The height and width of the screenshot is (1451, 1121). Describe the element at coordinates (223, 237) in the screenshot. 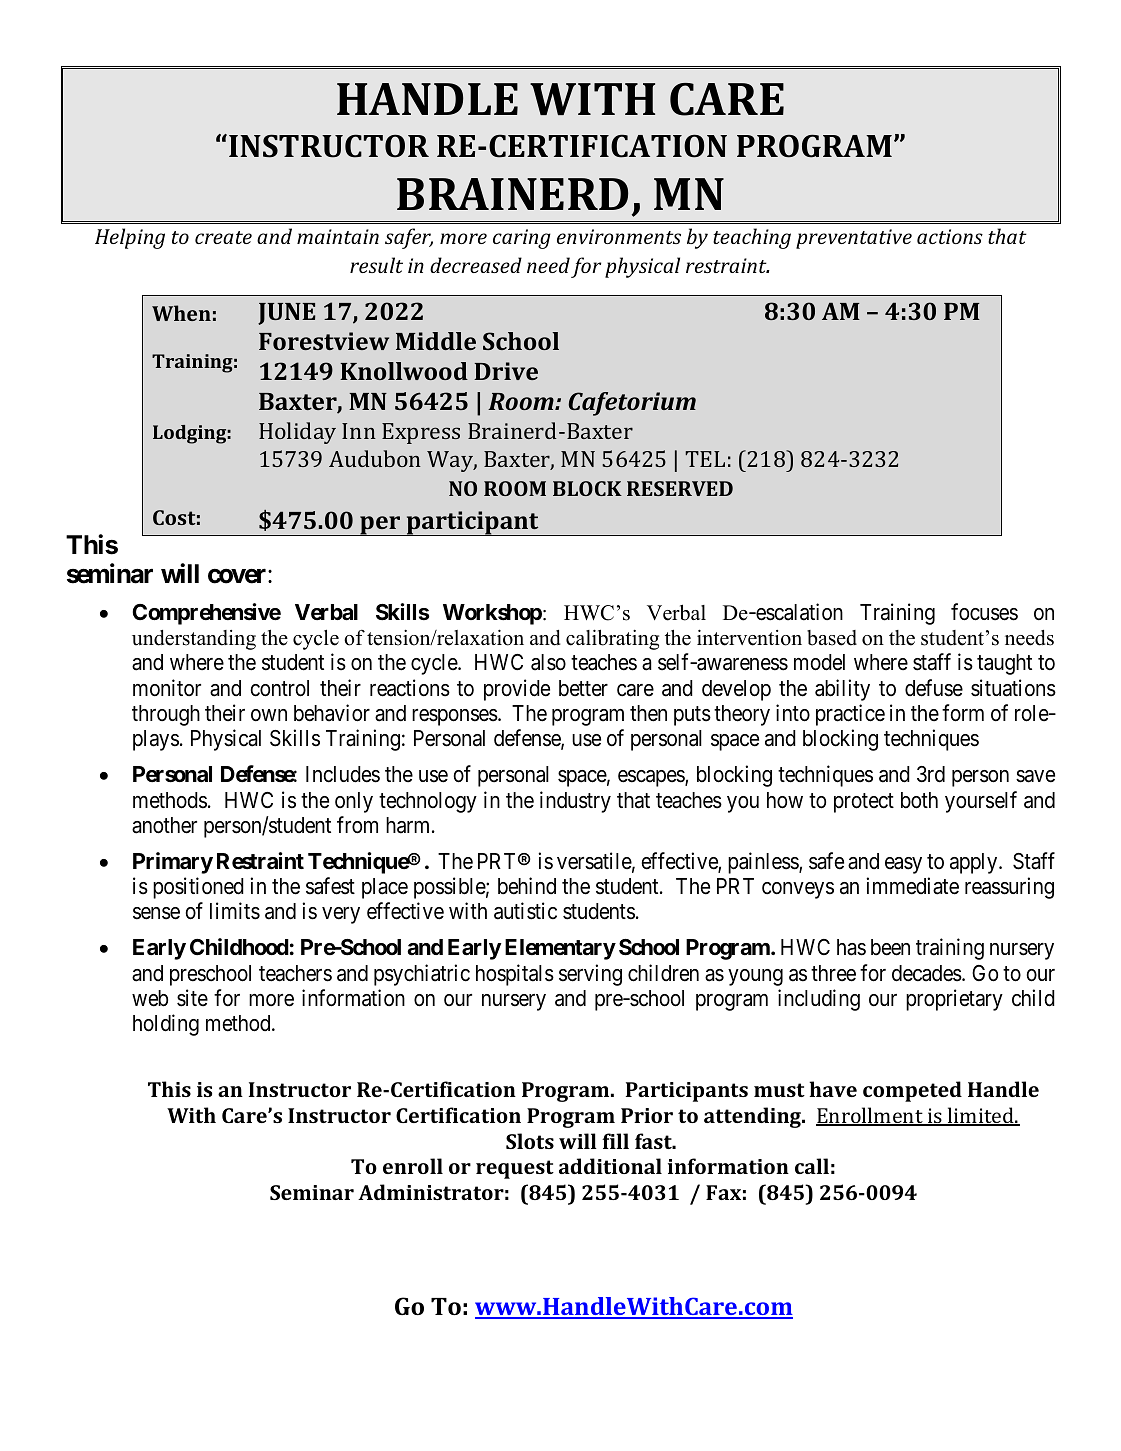

I see `create` at that location.
